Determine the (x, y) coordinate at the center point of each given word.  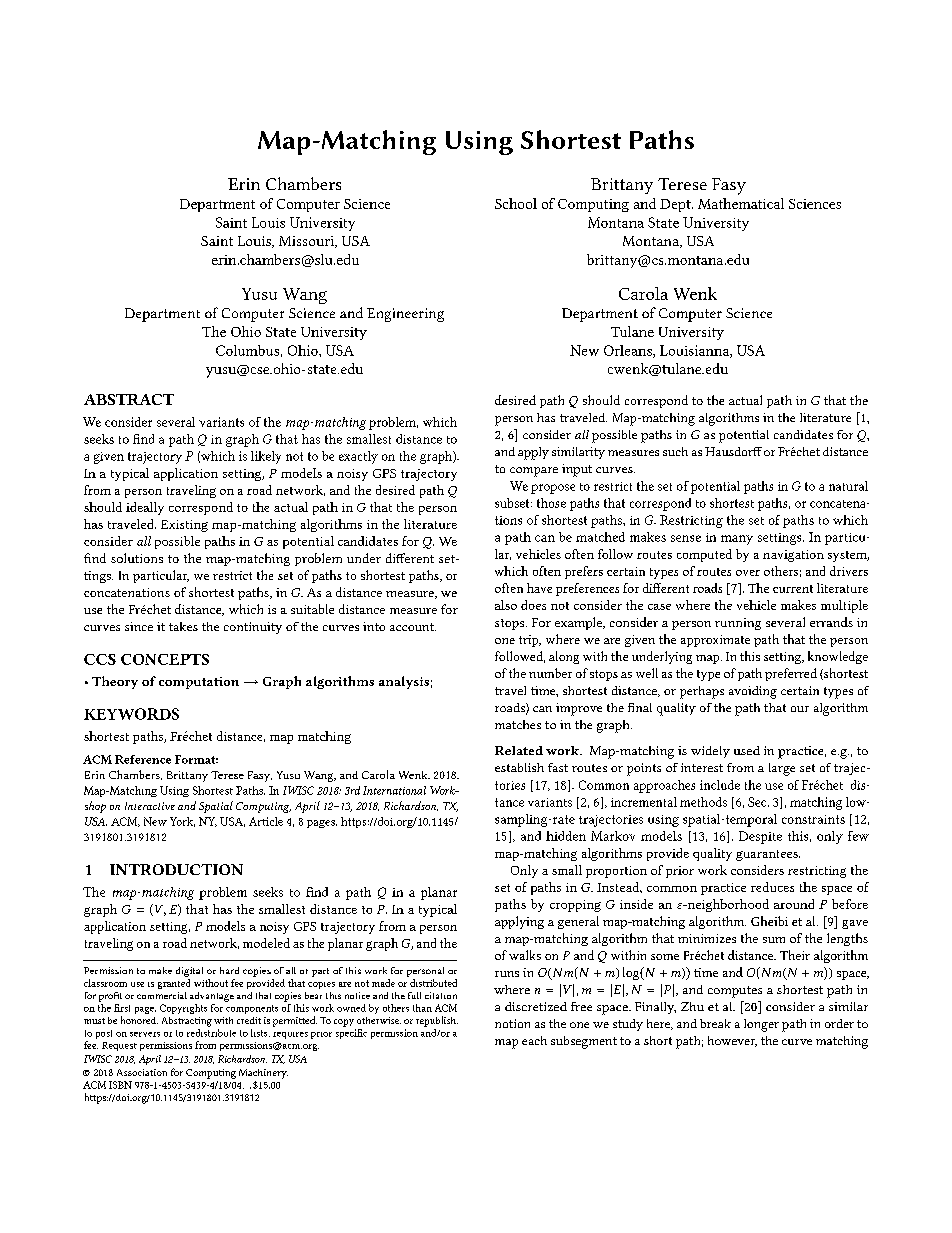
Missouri (307, 242)
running (738, 624)
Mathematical (741, 203)
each (534, 1040)
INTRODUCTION (176, 869)
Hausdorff (733, 451)
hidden (566, 836)
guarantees (768, 855)
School (516, 203)
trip (530, 641)
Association (142, 1072)
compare (534, 472)
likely (266, 457)
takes (183, 626)
